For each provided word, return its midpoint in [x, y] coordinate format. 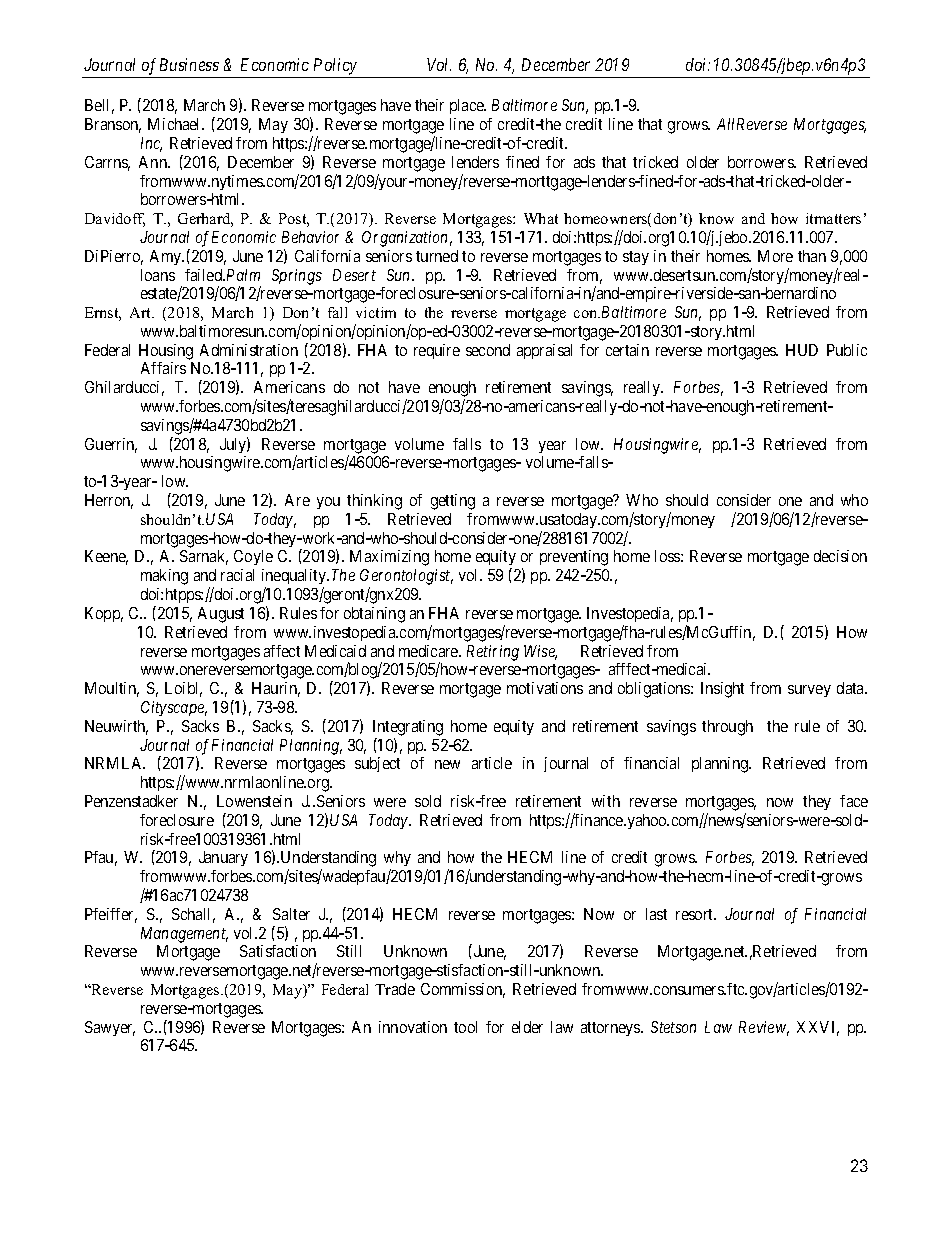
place [468, 106]
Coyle [253, 557]
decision [840, 556]
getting [453, 502]
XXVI [818, 1028]
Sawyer [110, 1028]
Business [189, 64]
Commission [463, 990]
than [812, 256]
